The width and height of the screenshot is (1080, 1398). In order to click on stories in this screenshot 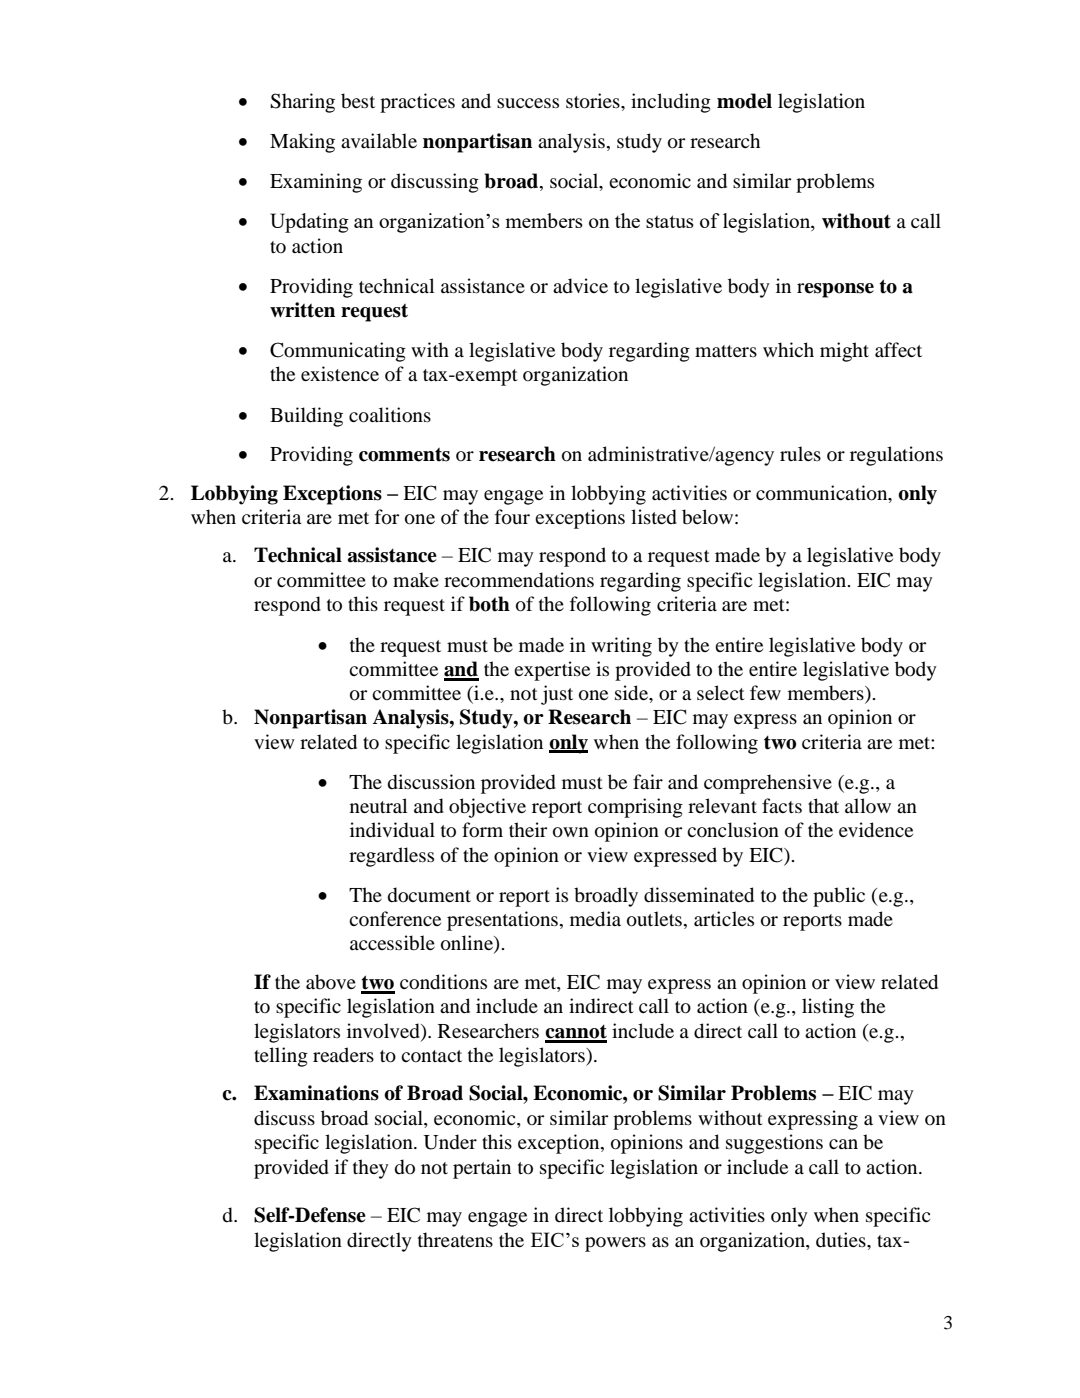, I will do `click(594, 101)`.
